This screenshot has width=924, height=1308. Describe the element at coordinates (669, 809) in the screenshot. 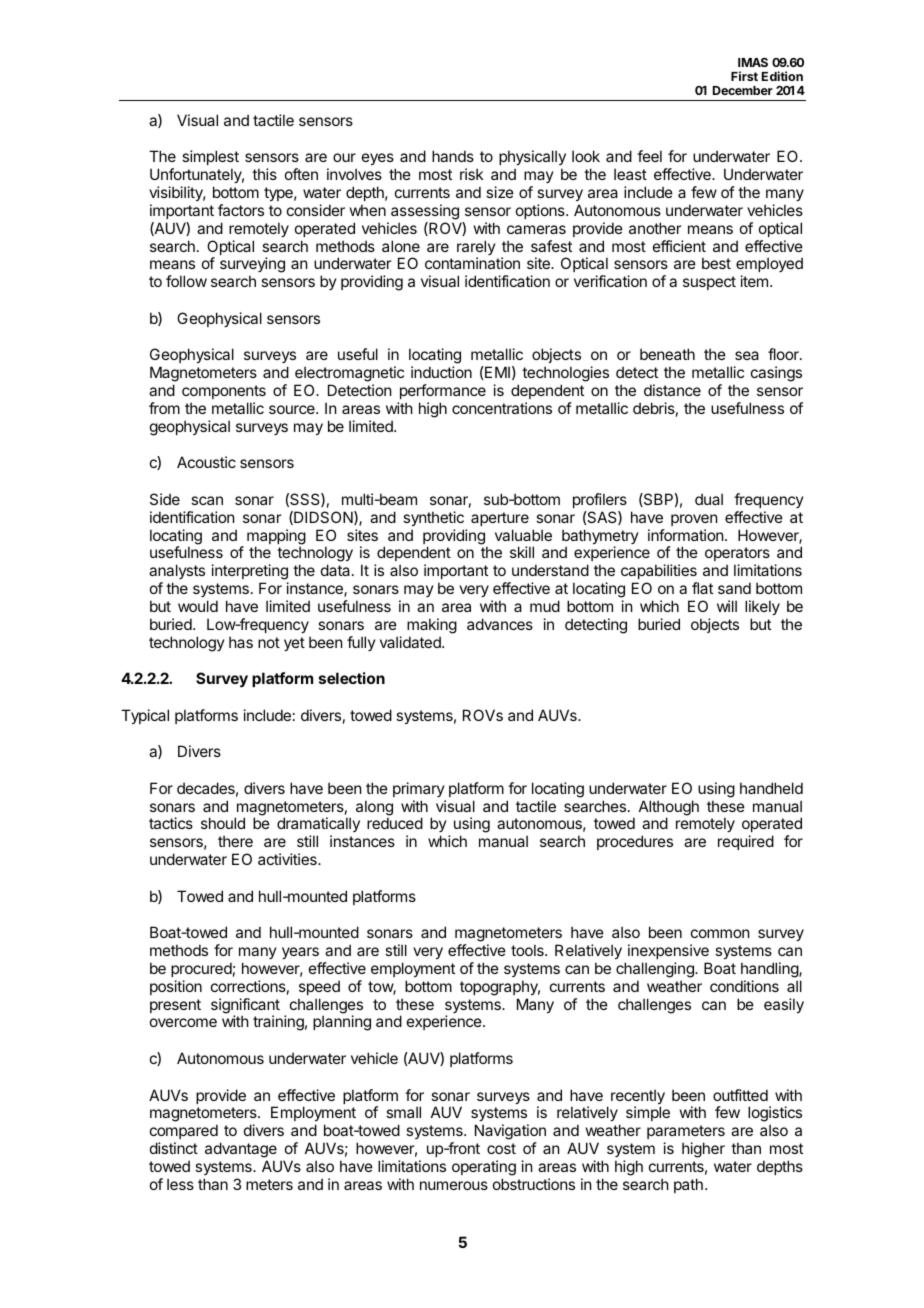

I see `Although` at that location.
